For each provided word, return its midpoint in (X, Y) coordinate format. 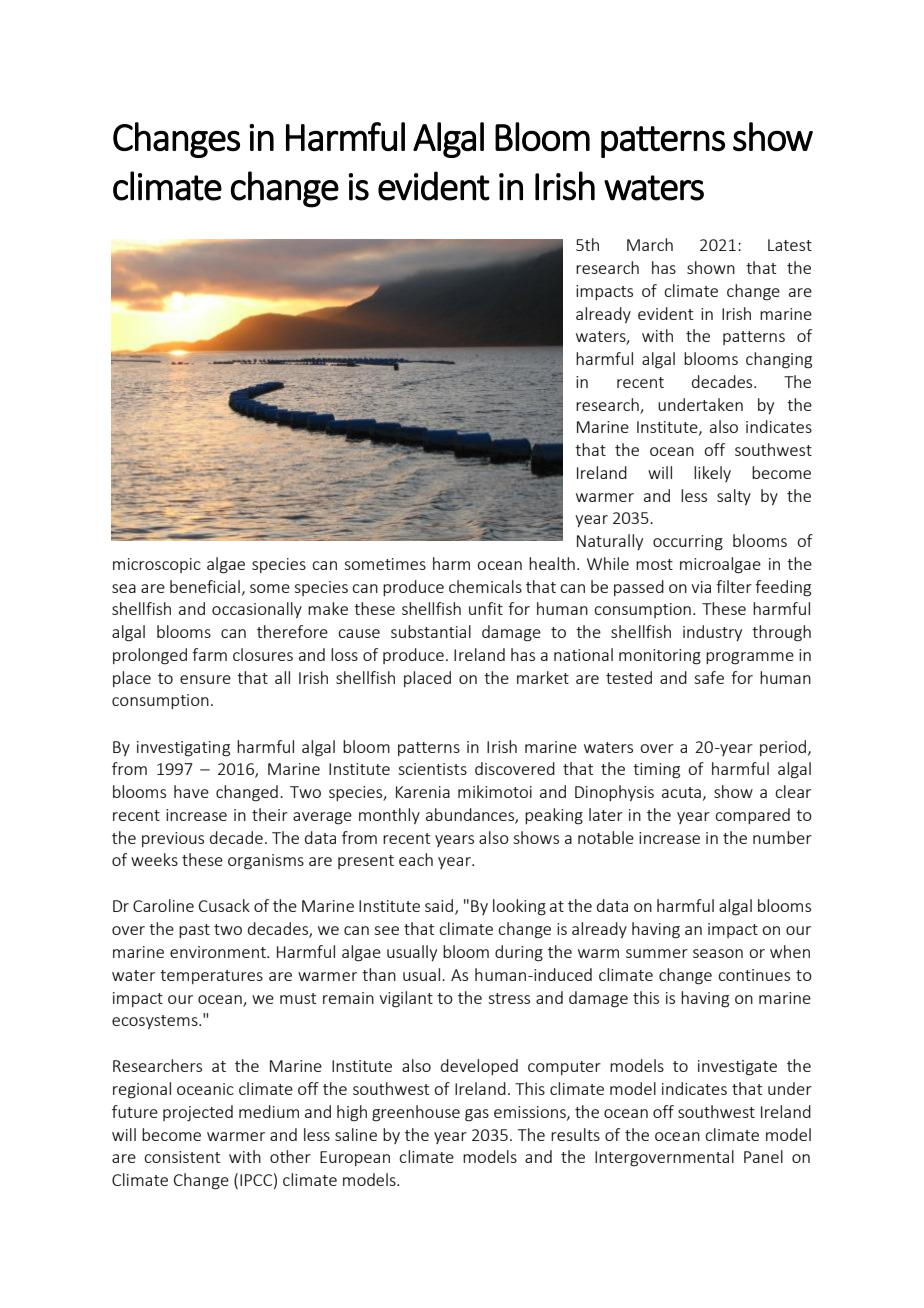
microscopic (157, 565)
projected (198, 1113)
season (718, 953)
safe (709, 677)
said (439, 905)
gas (477, 1115)
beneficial (205, 586)
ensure (205, 679)
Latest (790, 245)
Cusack (224, 905)
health (552, 563)
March (650, 244)
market (543, 677)
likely (712, 474)
